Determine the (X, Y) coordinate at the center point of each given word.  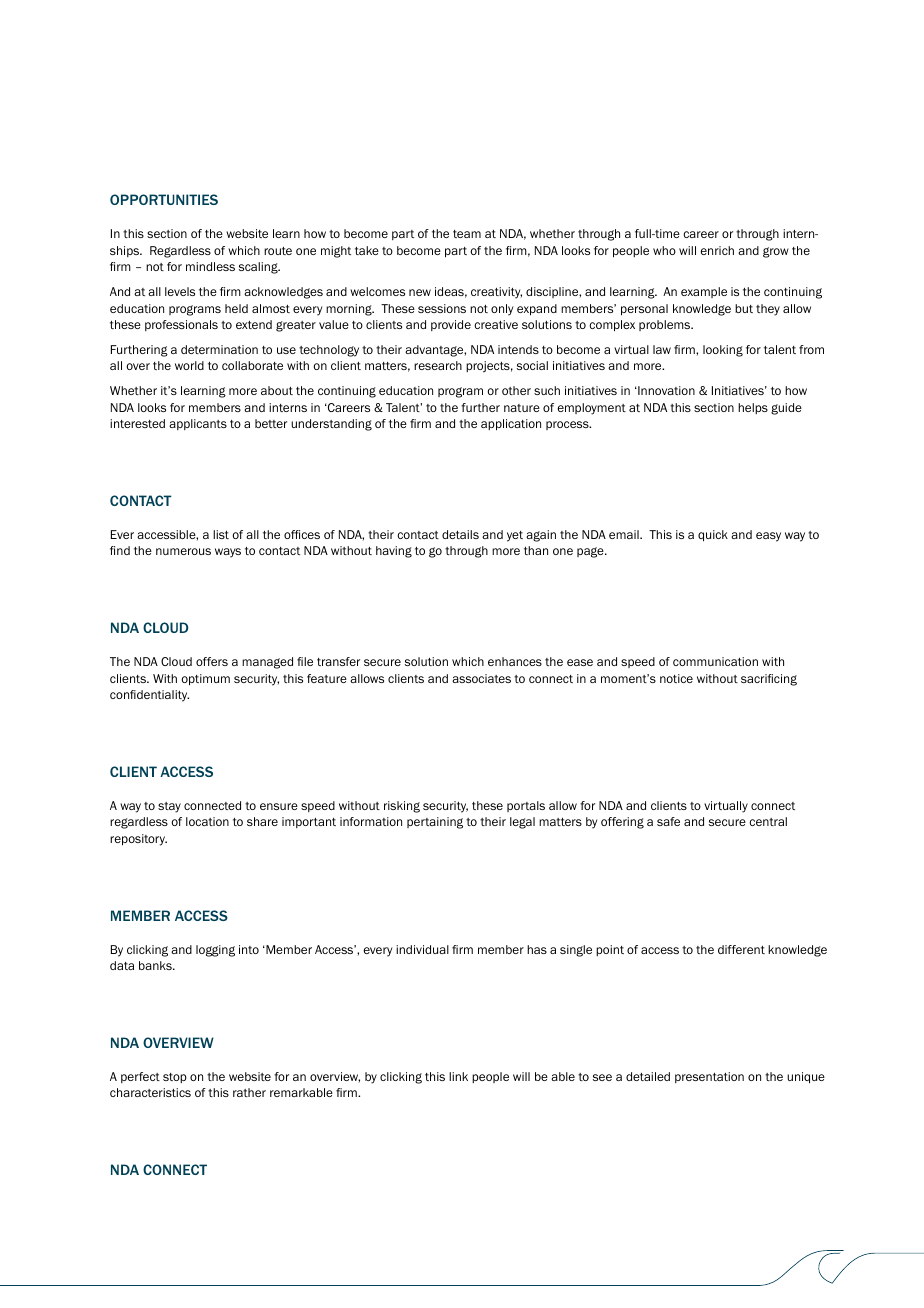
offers (212, 661)
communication (715, 661)
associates (481, 678)
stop (175, 1078)
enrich (717, 250)
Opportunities (164, 199)
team (467, 234)
